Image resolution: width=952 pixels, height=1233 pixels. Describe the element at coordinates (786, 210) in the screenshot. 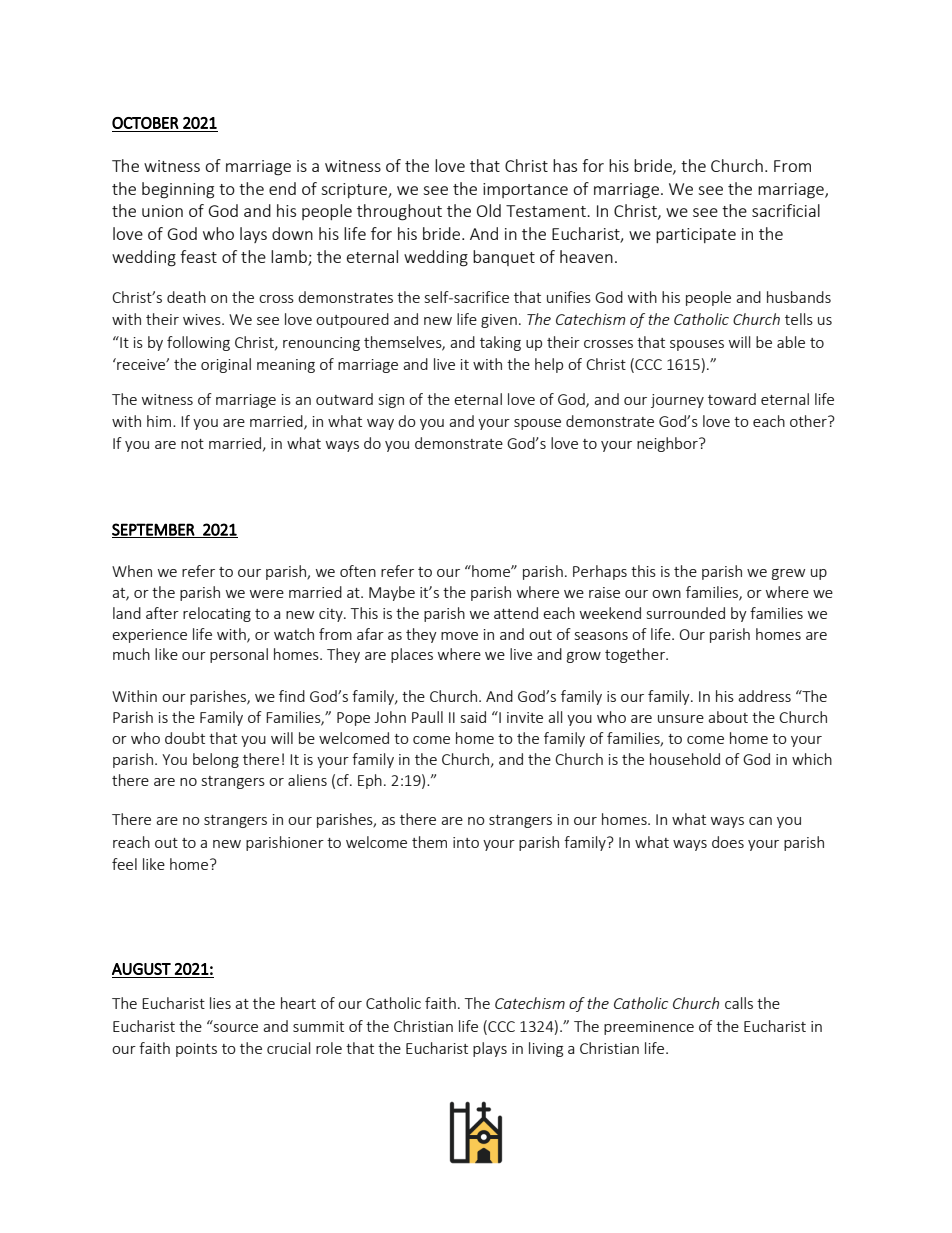

I see `sacrificial` at that location.
